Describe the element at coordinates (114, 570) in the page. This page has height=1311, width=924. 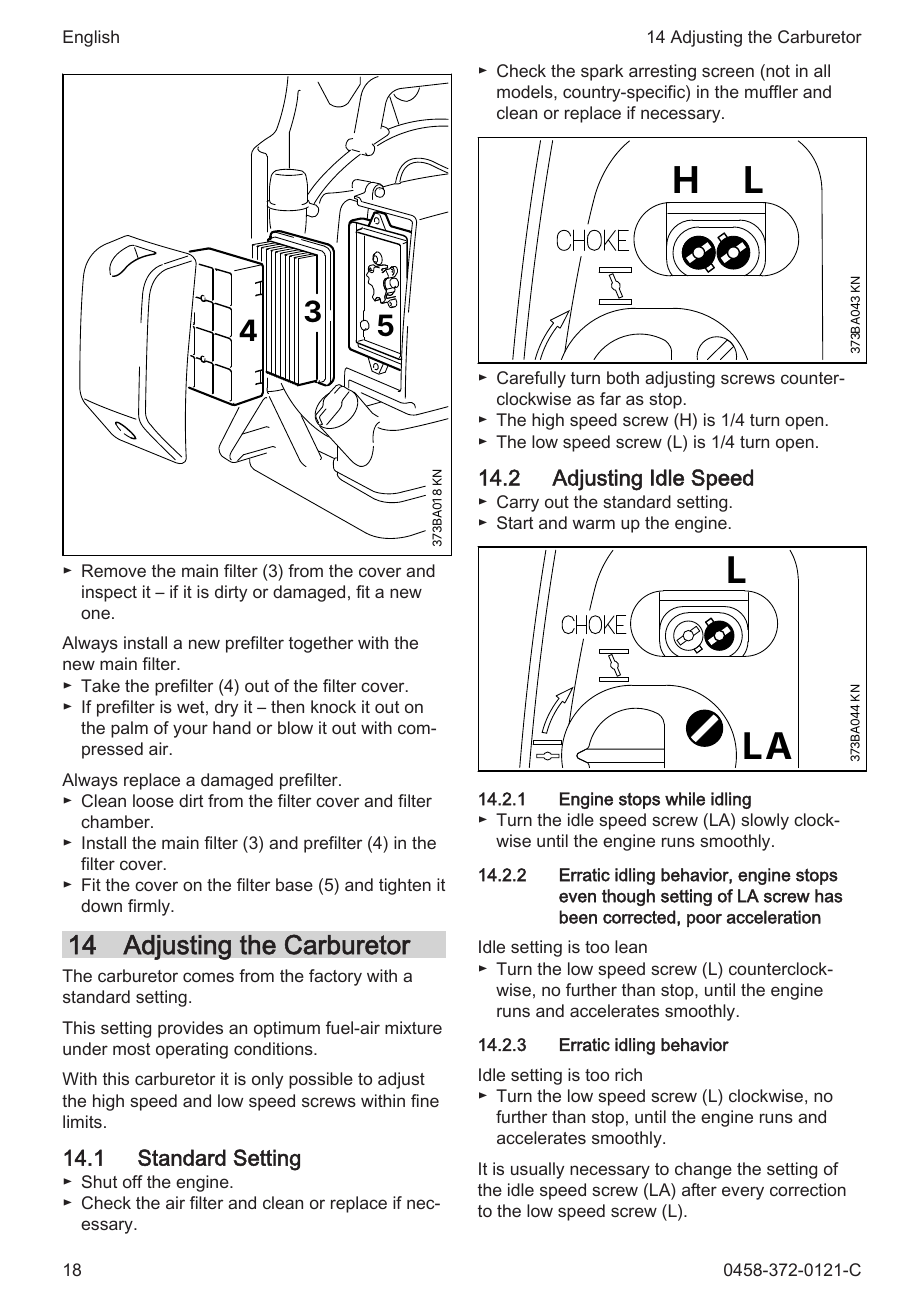
I see `Remove` at that location.
